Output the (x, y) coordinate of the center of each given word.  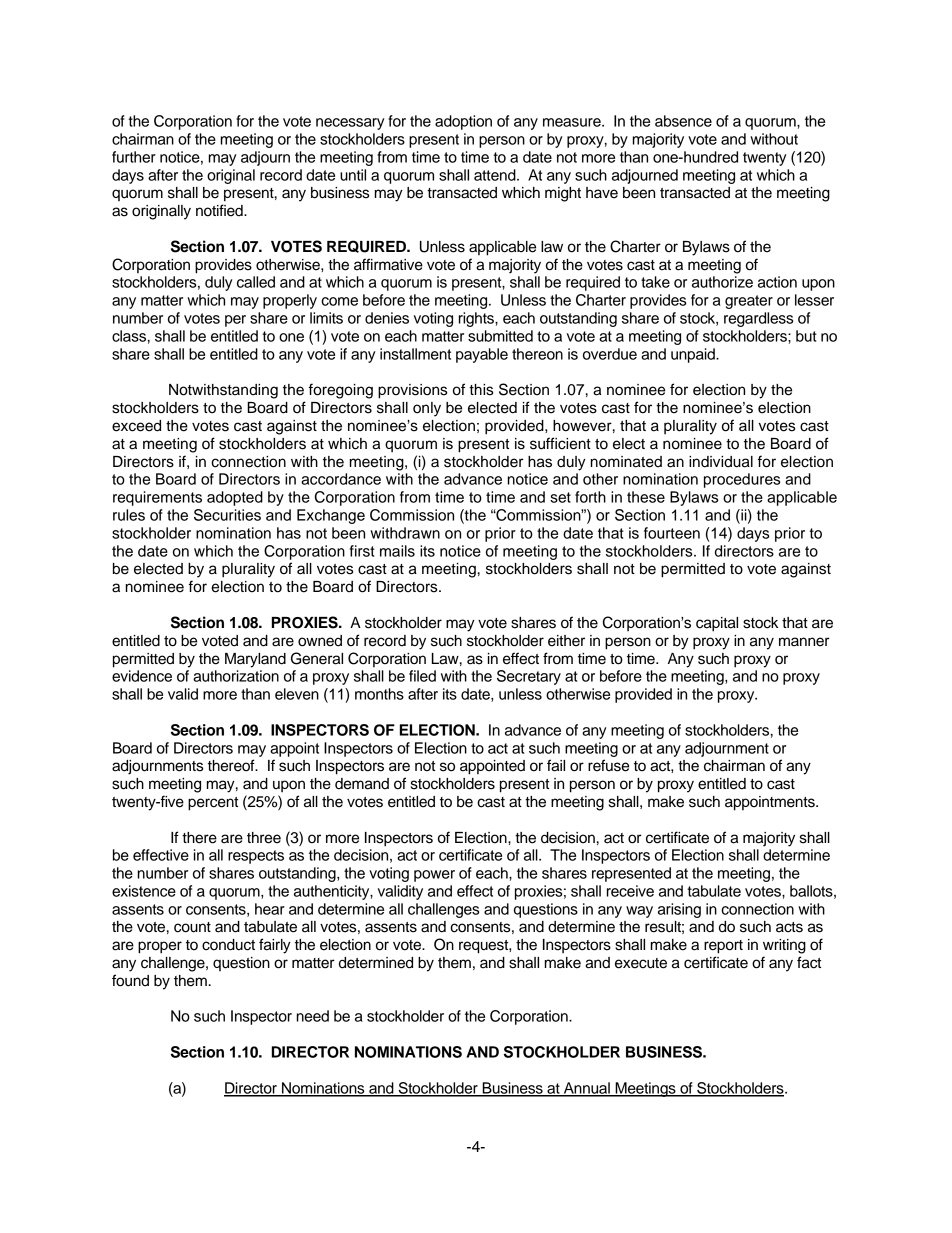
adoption (463, 122)
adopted (235, 498)
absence (683, 121)
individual (721, 462)
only (427, 409)
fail (556, 765)
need (313, 1016)
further (134, 157)
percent (213, 804)
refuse (608, 765)
